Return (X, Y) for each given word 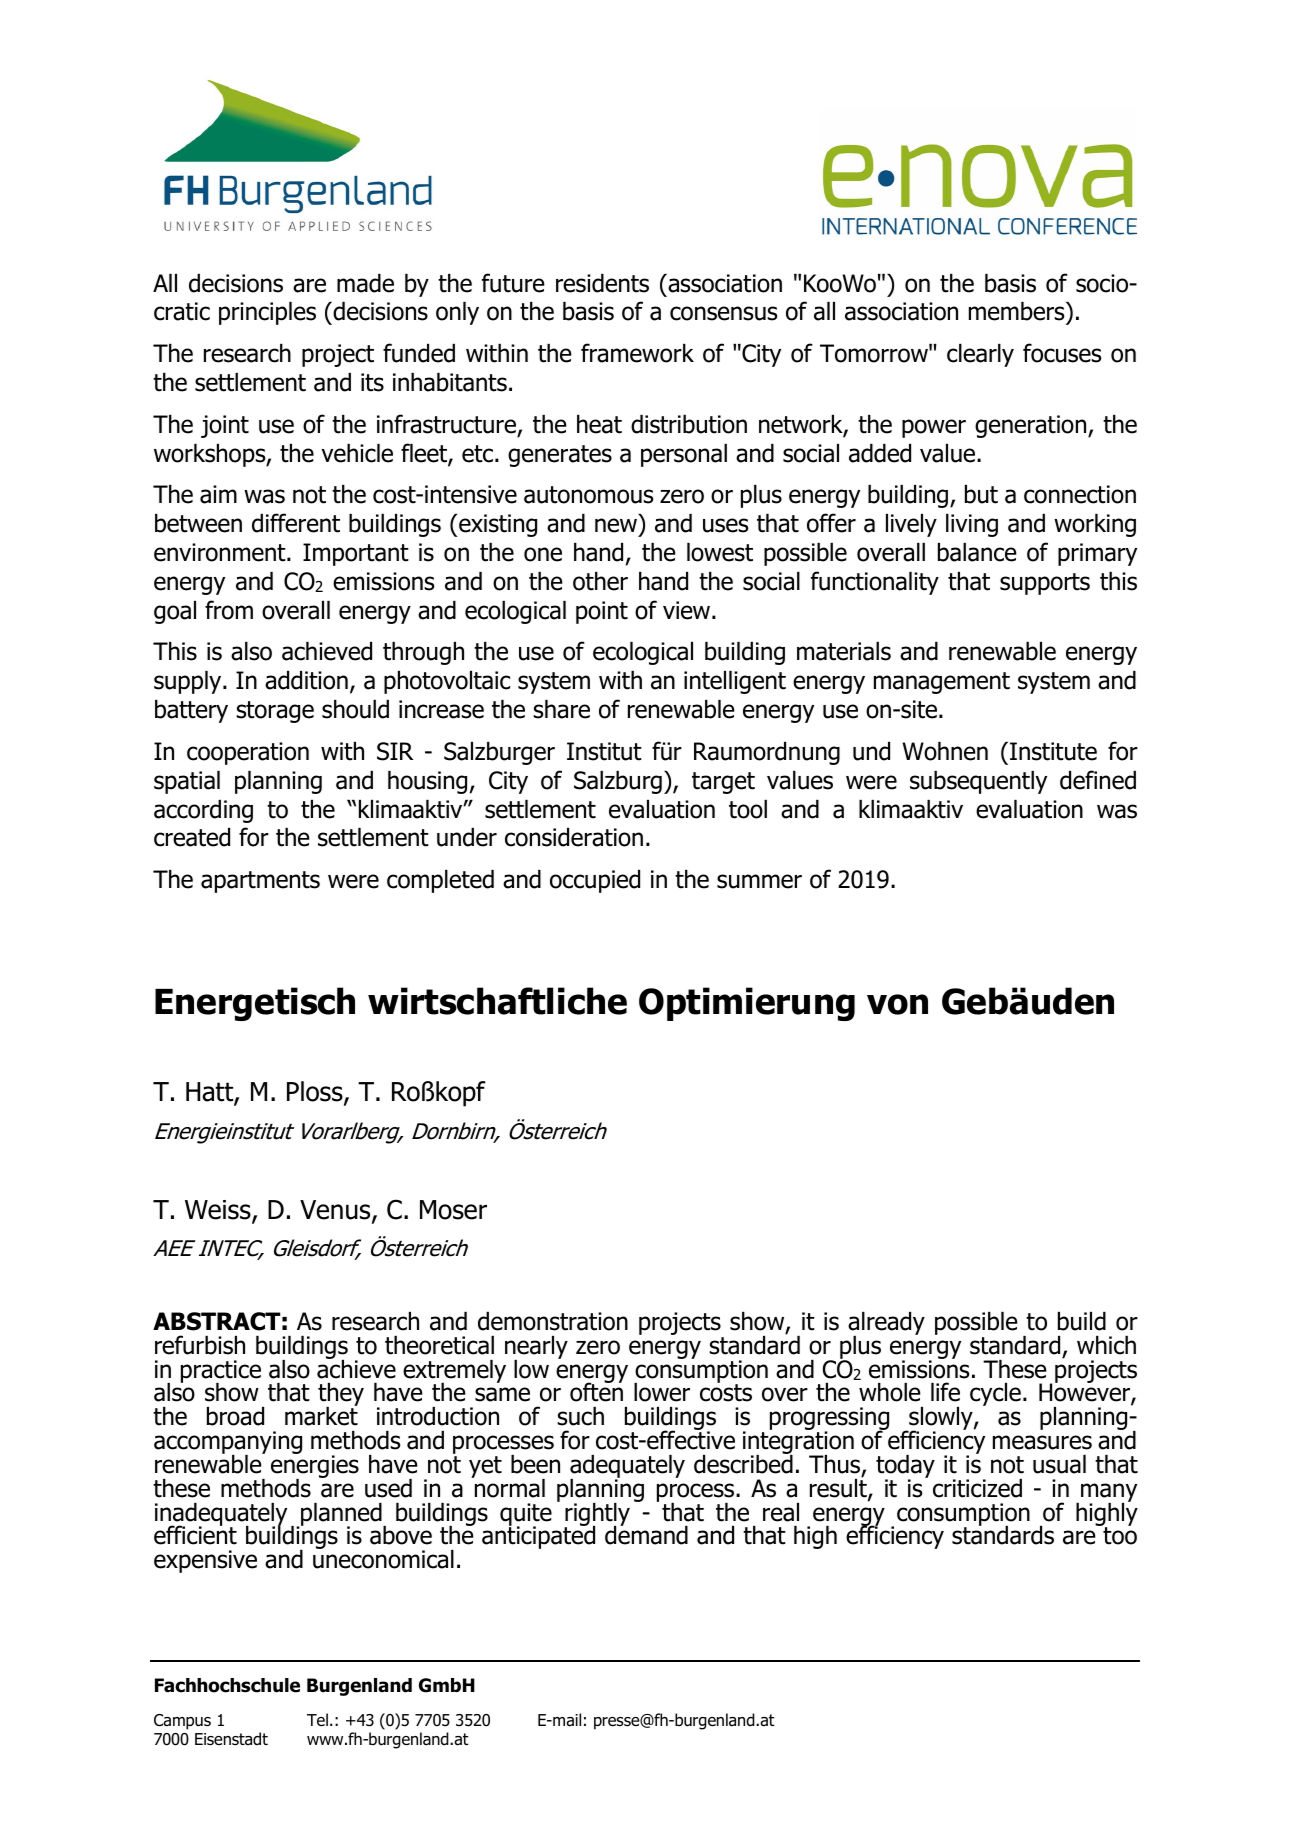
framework (637, 353)
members (1018, 313)
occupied (595, 881)
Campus (182, 1722)
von (897, 1004)
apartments (260, 882)
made (365, 283)
